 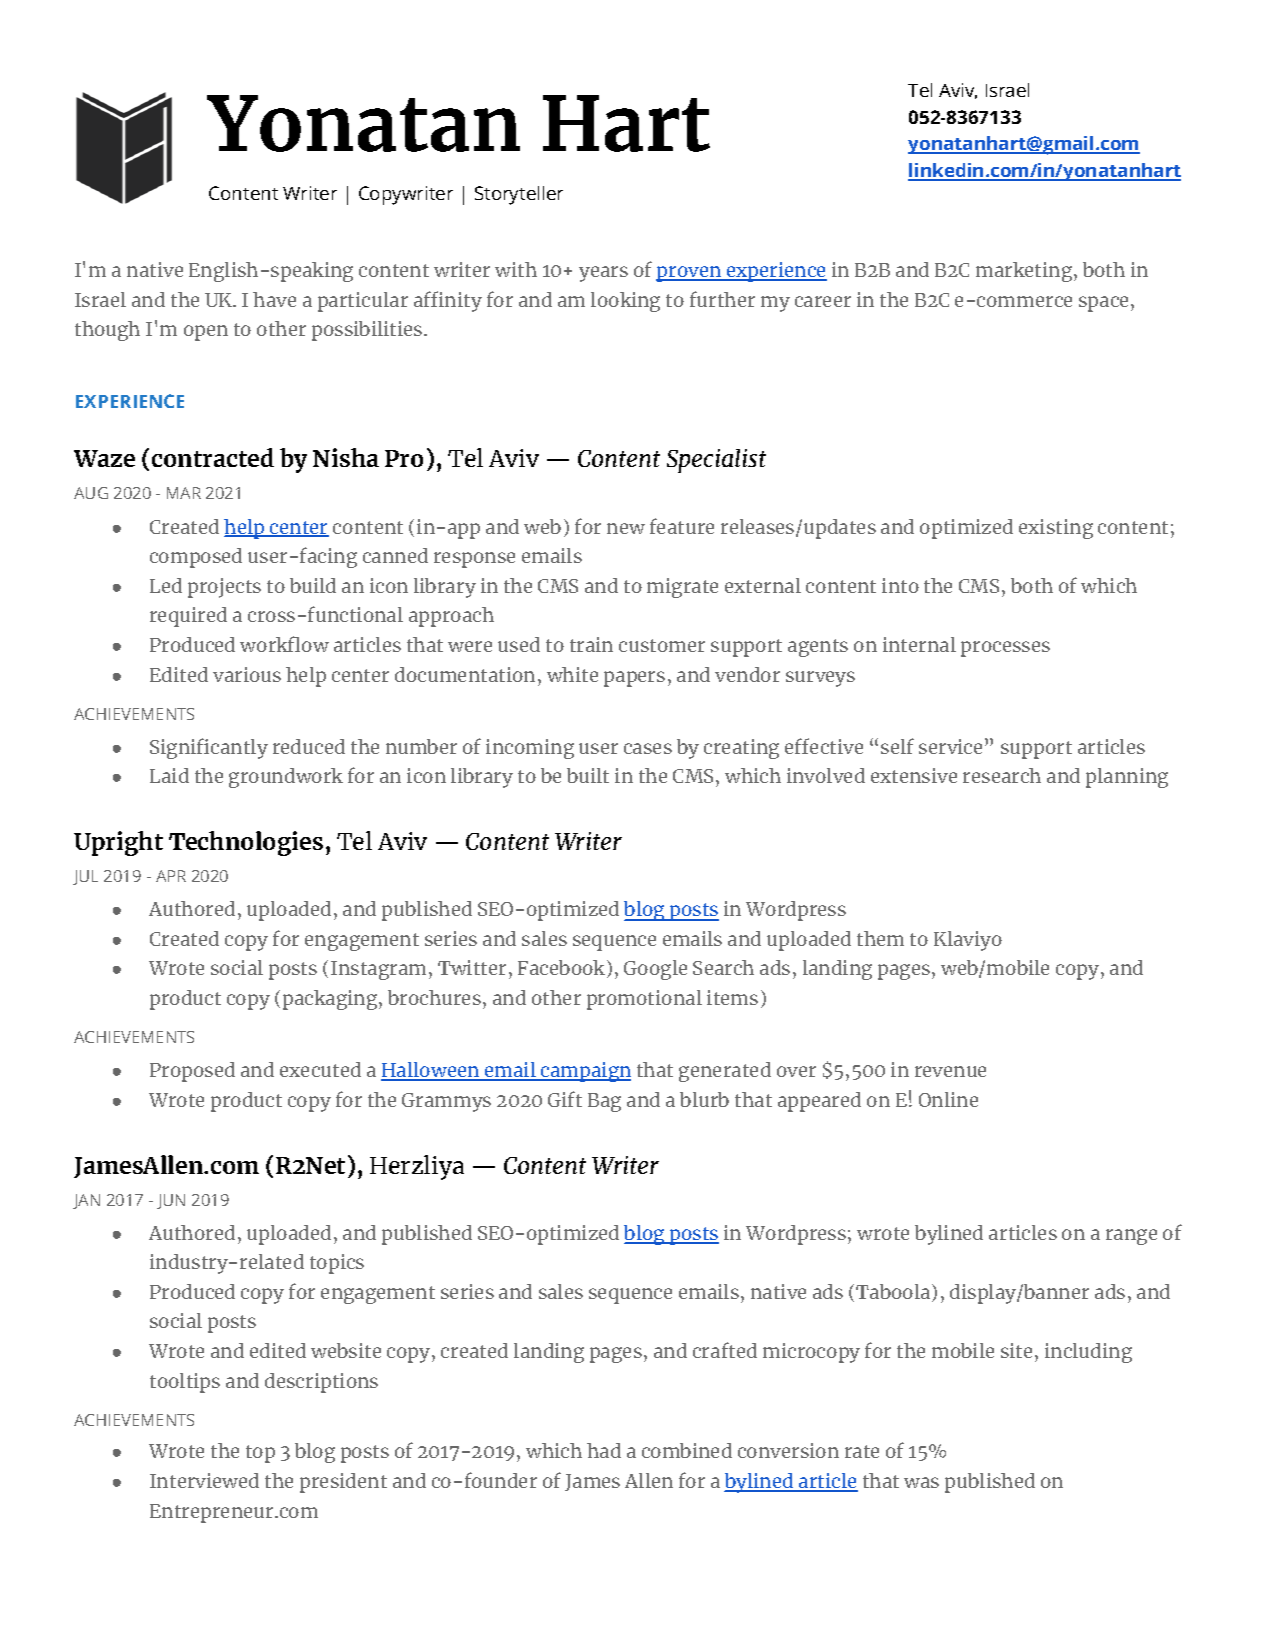 What do you see at coordinates (1005, 649) in the screenshot?
I see `processes` at bounding box center [1005, 649].
